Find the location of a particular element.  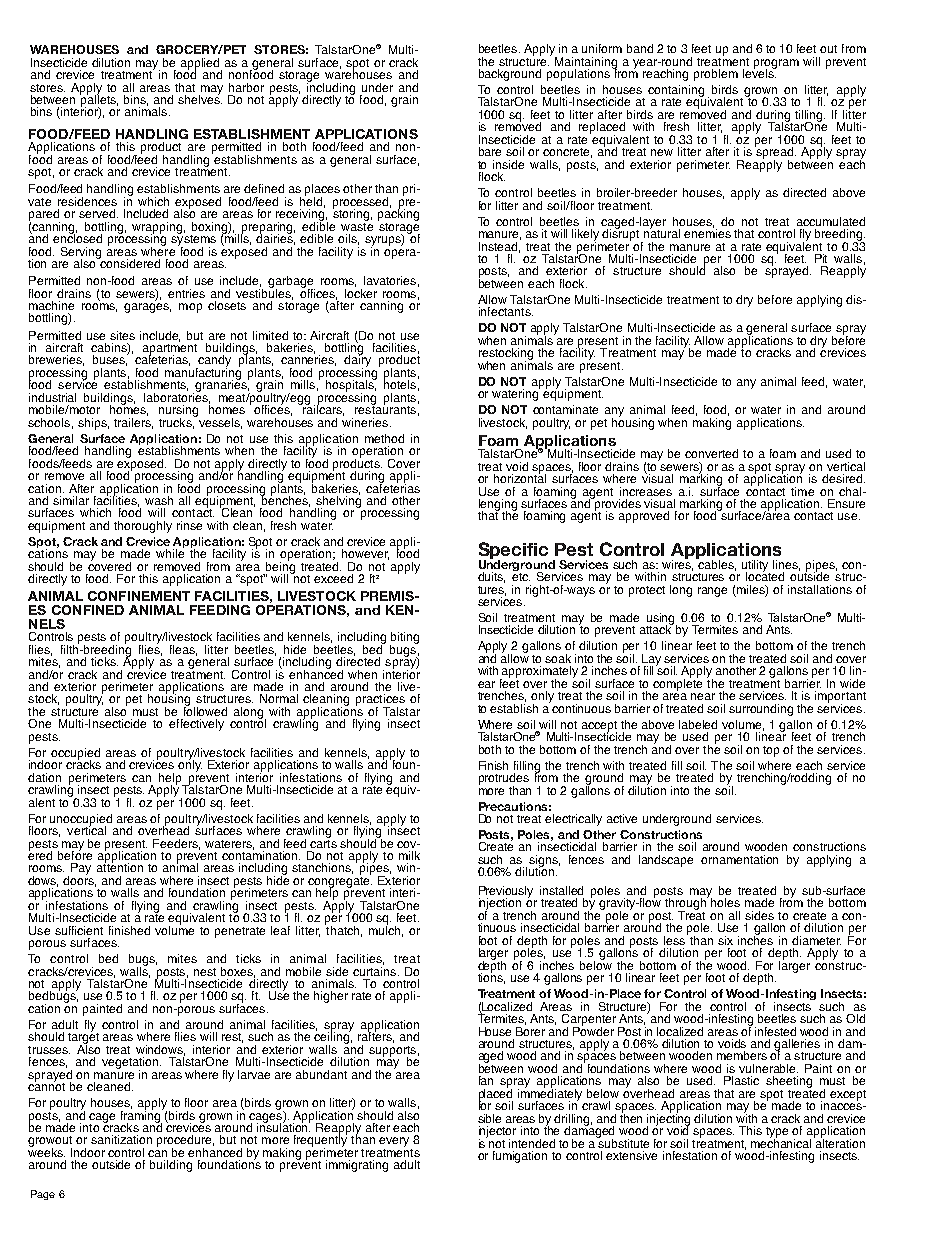

sites is located at coordinates (122, 335).
